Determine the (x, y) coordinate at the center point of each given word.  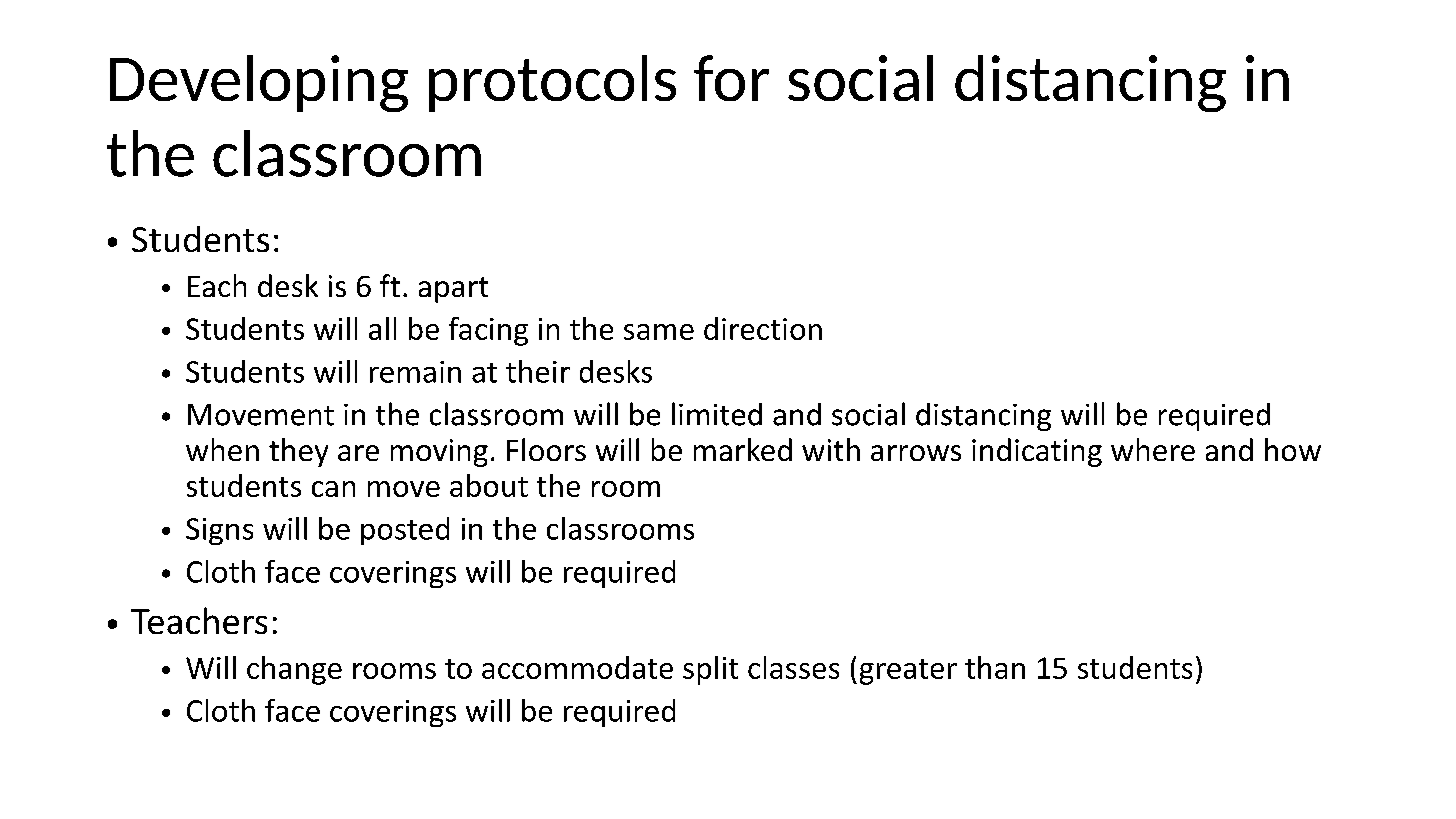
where (1153, 449)
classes (793, 667)
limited (717, 414)
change (294, 670)
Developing (259, 83)
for (731, 78)
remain (415, 372)
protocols (552, 83)
